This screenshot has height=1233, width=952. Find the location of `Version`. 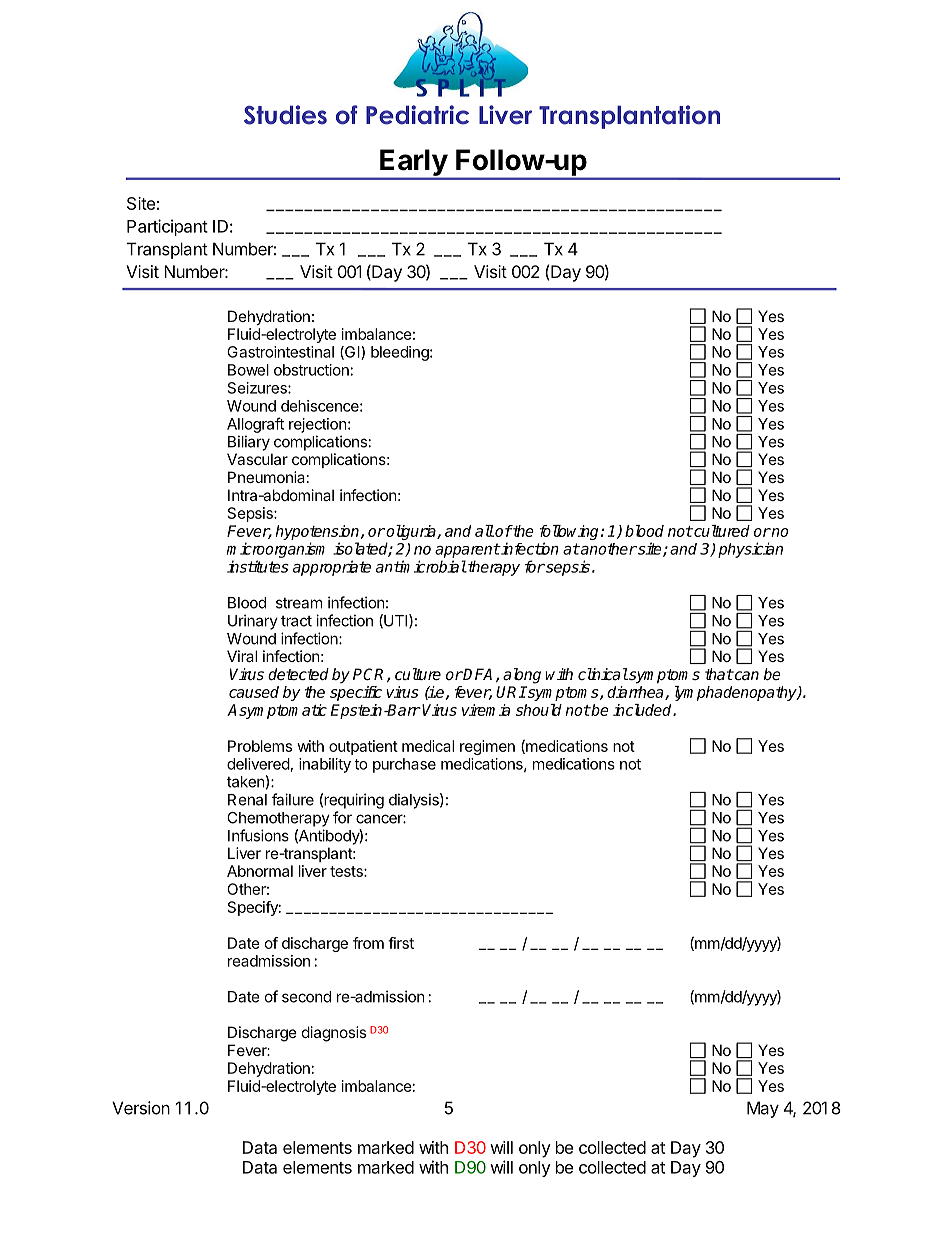

Version is located at coordinates (141, 1108).
